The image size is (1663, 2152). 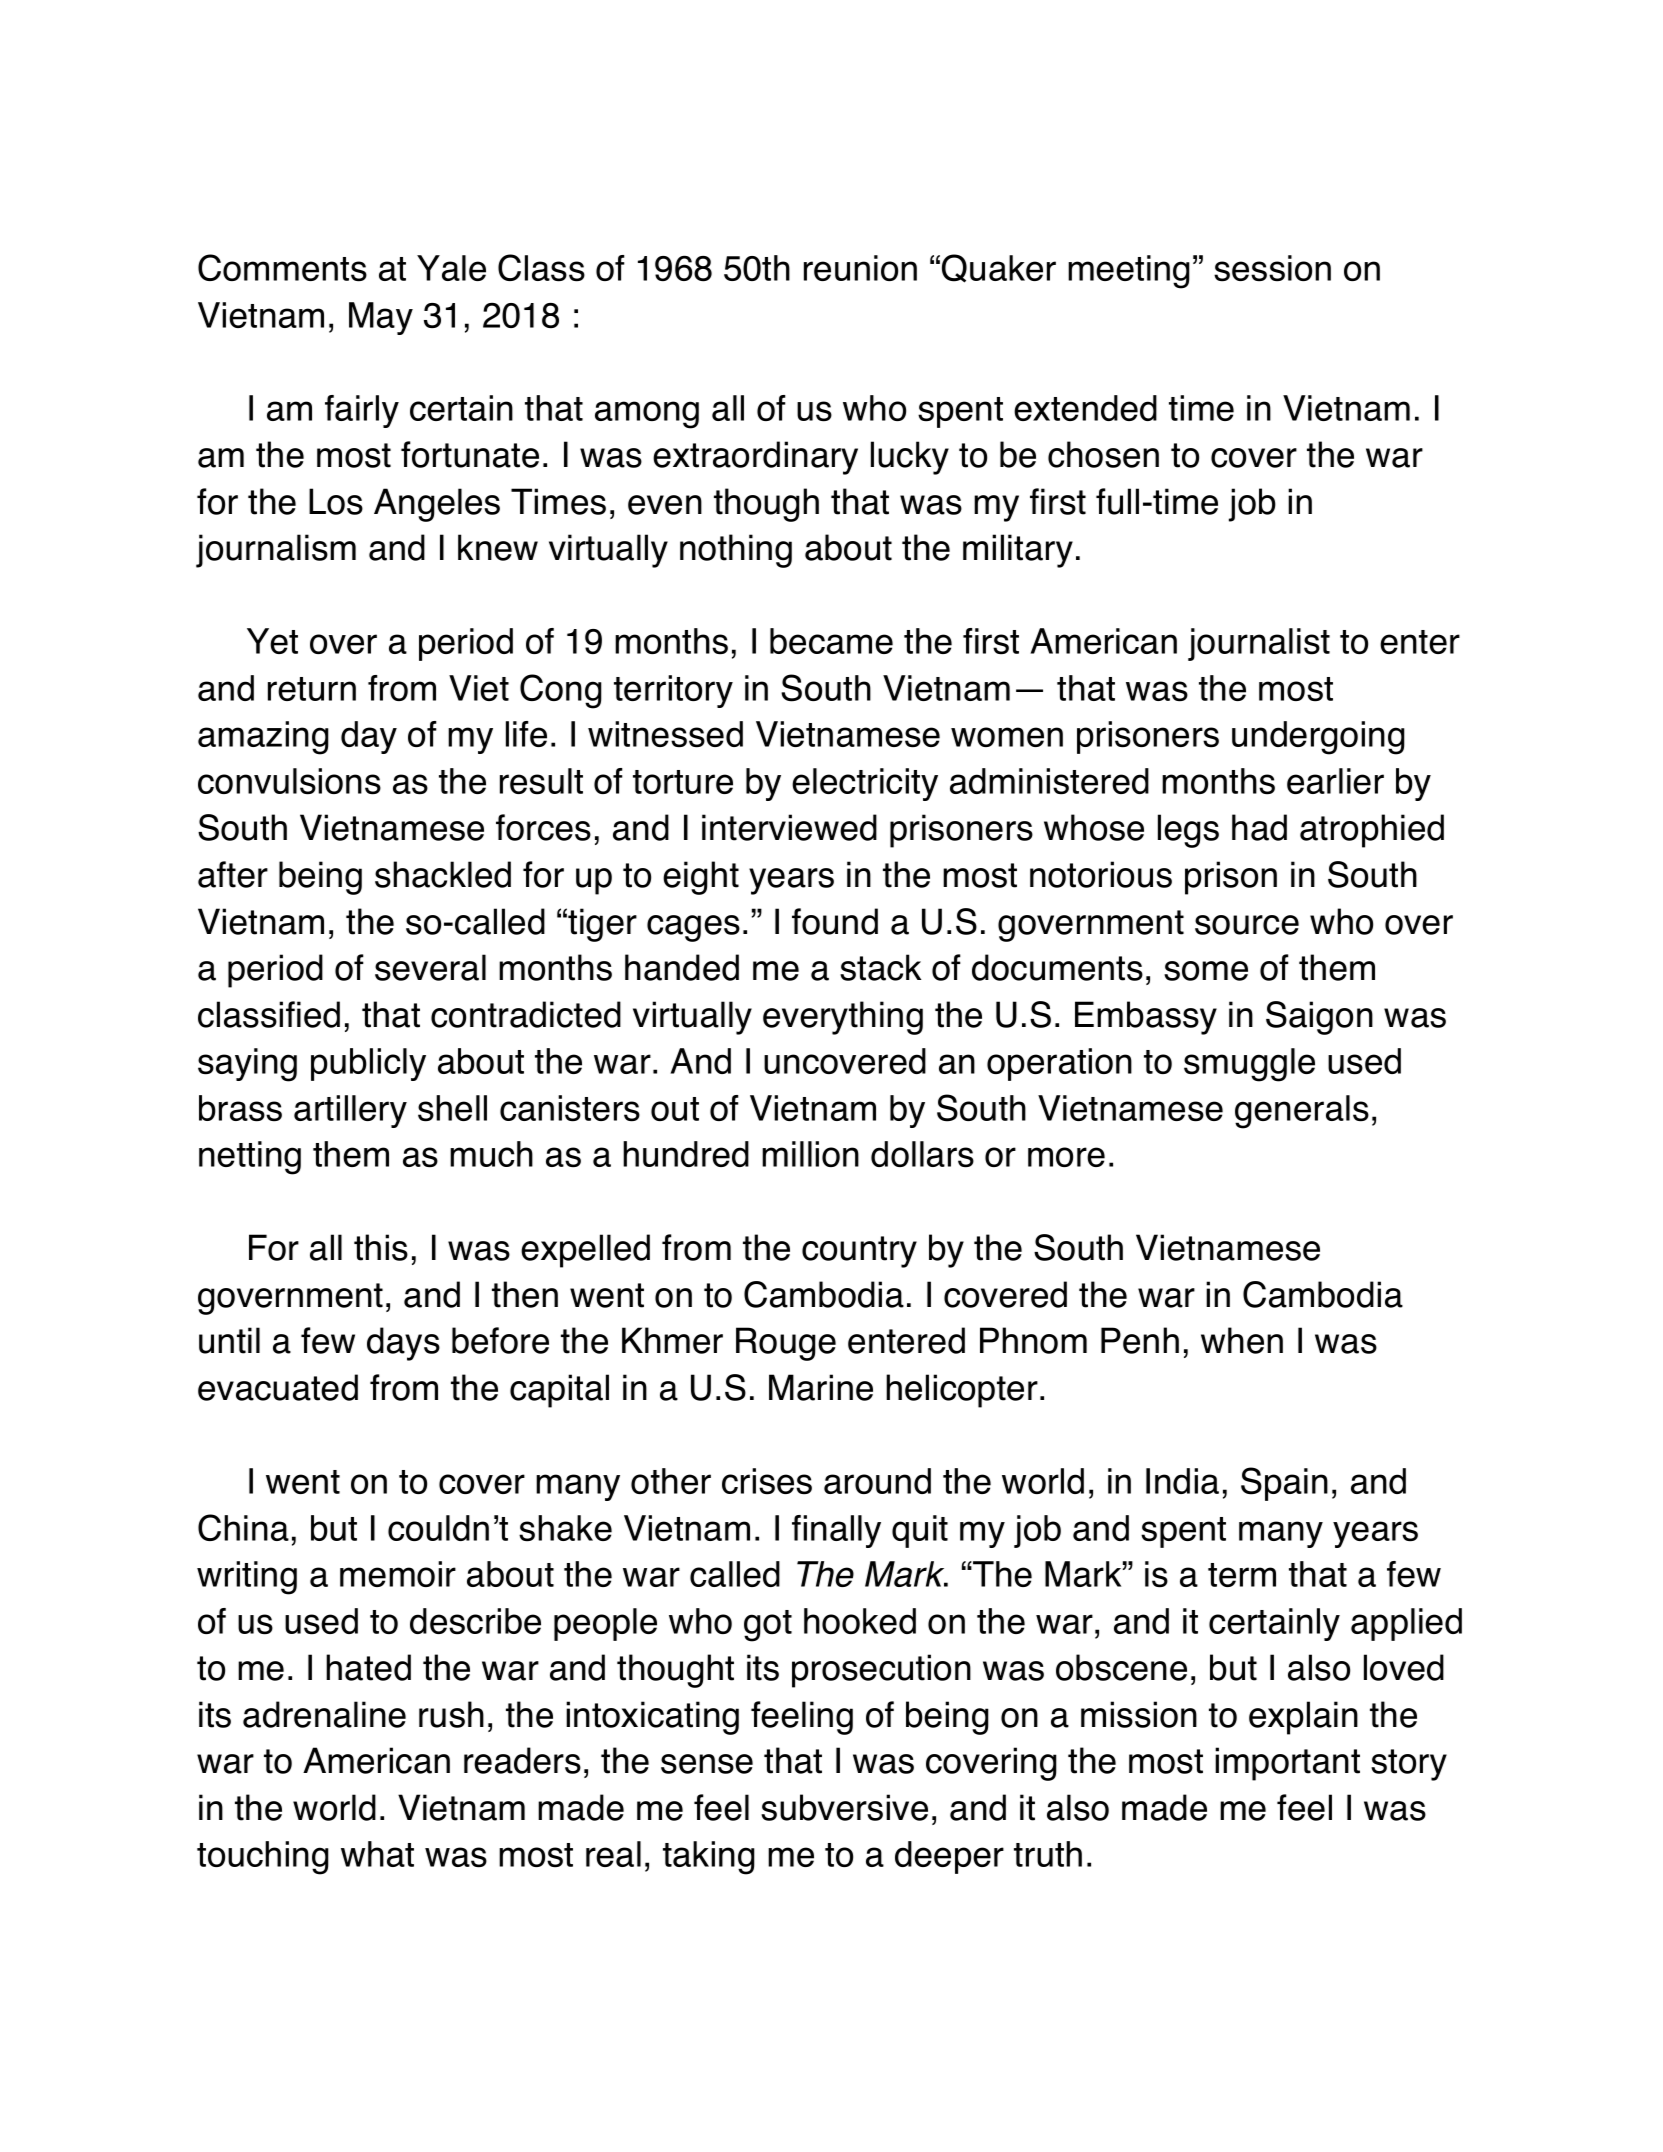 What do you see at coordinates (278, 1387) in the page?
I see `evacuated` at bounding box center [278, 1387].
